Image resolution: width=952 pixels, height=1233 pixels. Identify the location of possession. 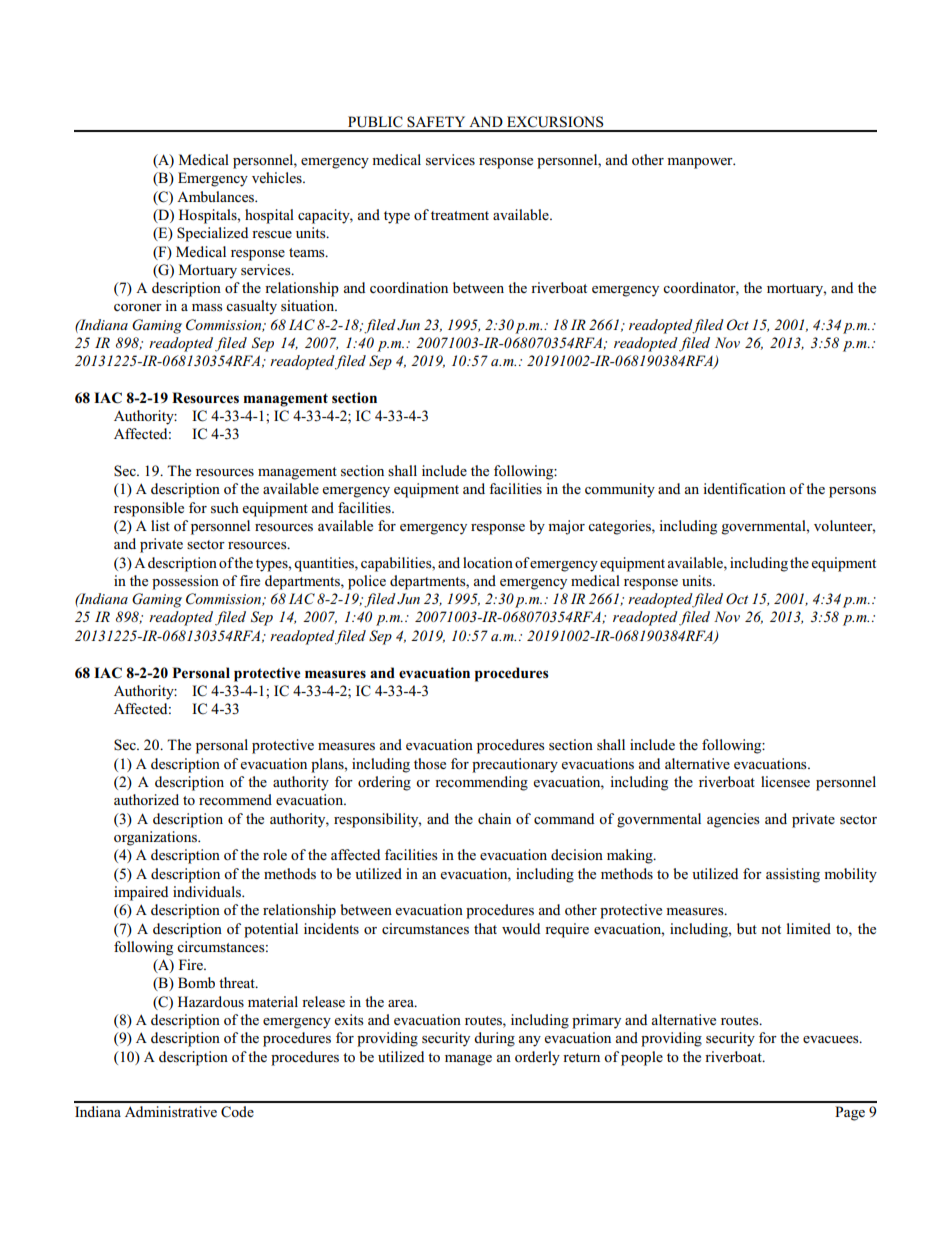
(185, 582).
